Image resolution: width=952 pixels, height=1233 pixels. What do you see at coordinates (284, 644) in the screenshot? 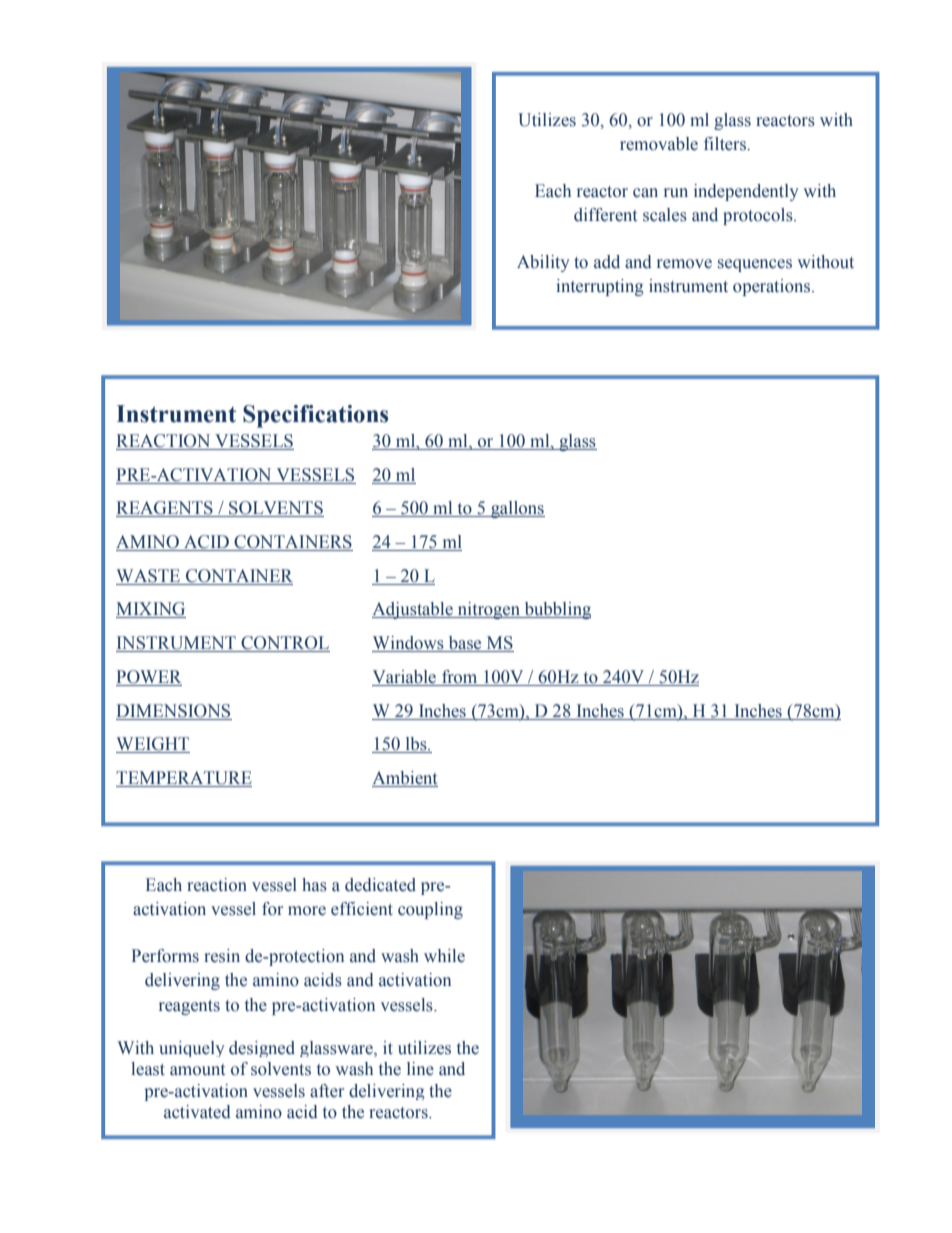
I see `CONTROL` at bounding box center [284, 644].
